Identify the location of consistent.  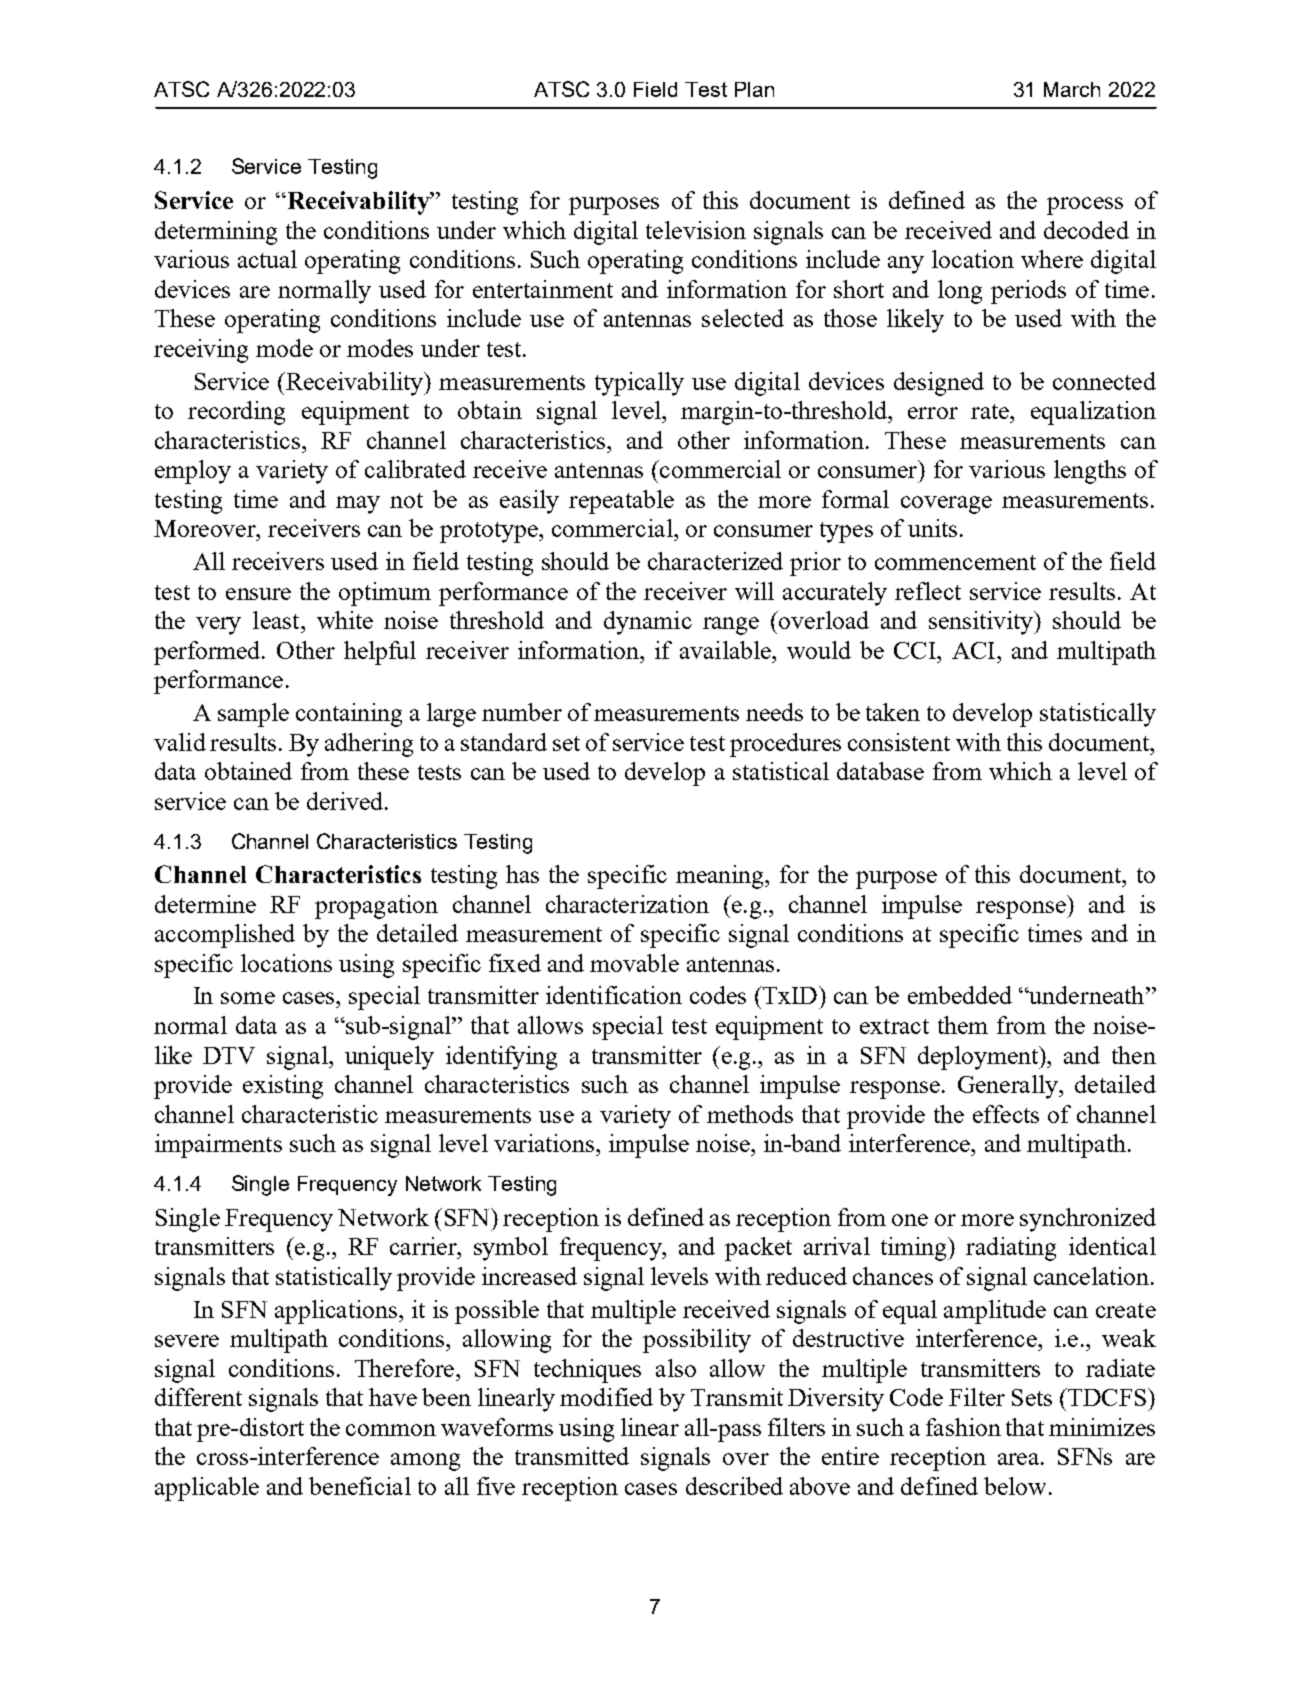
(899, 742).
